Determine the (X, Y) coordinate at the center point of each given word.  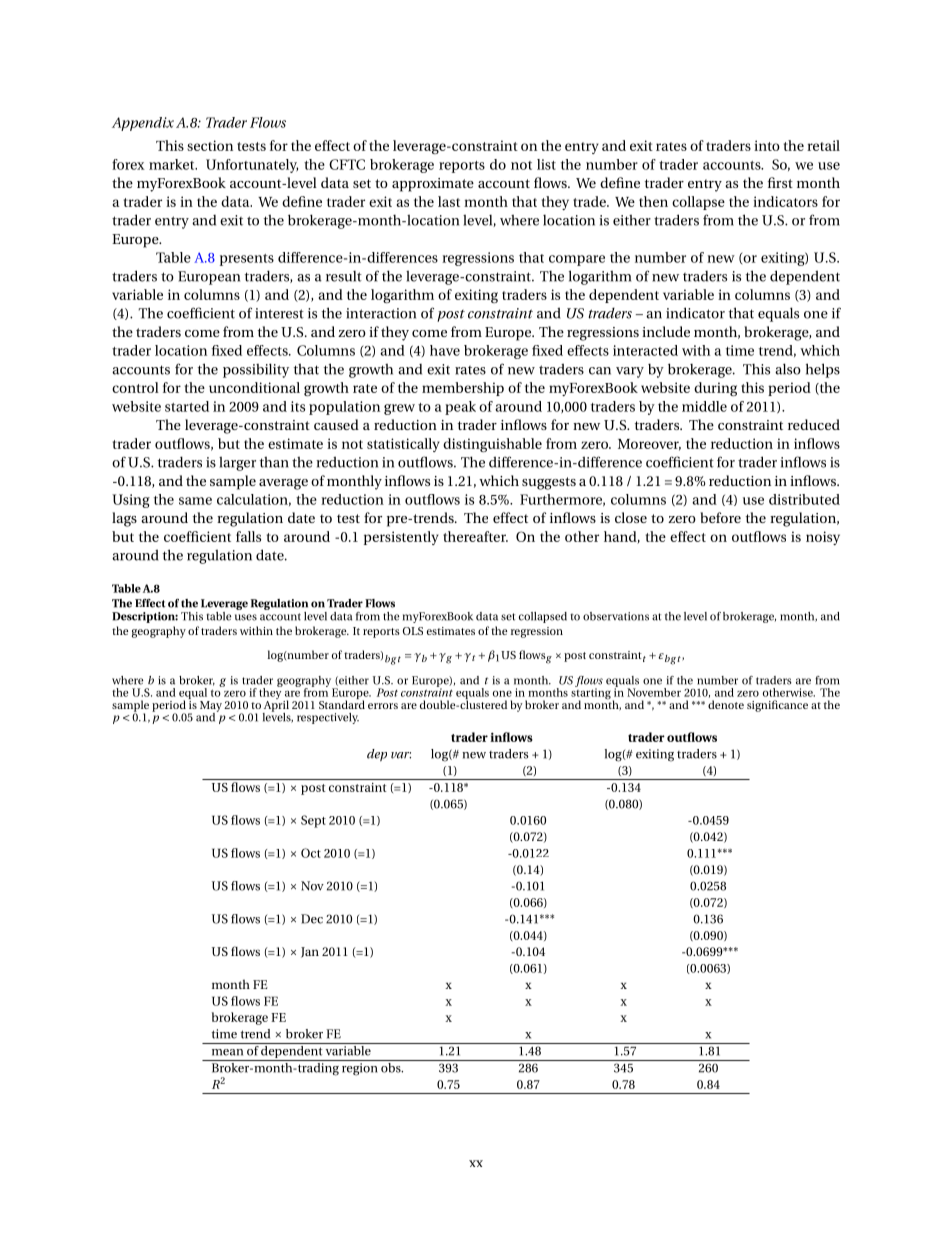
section (210, 145)
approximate (433, 185)
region (360, 1069)
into (767, 145)
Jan (310, 952)
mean (227, 1052)
